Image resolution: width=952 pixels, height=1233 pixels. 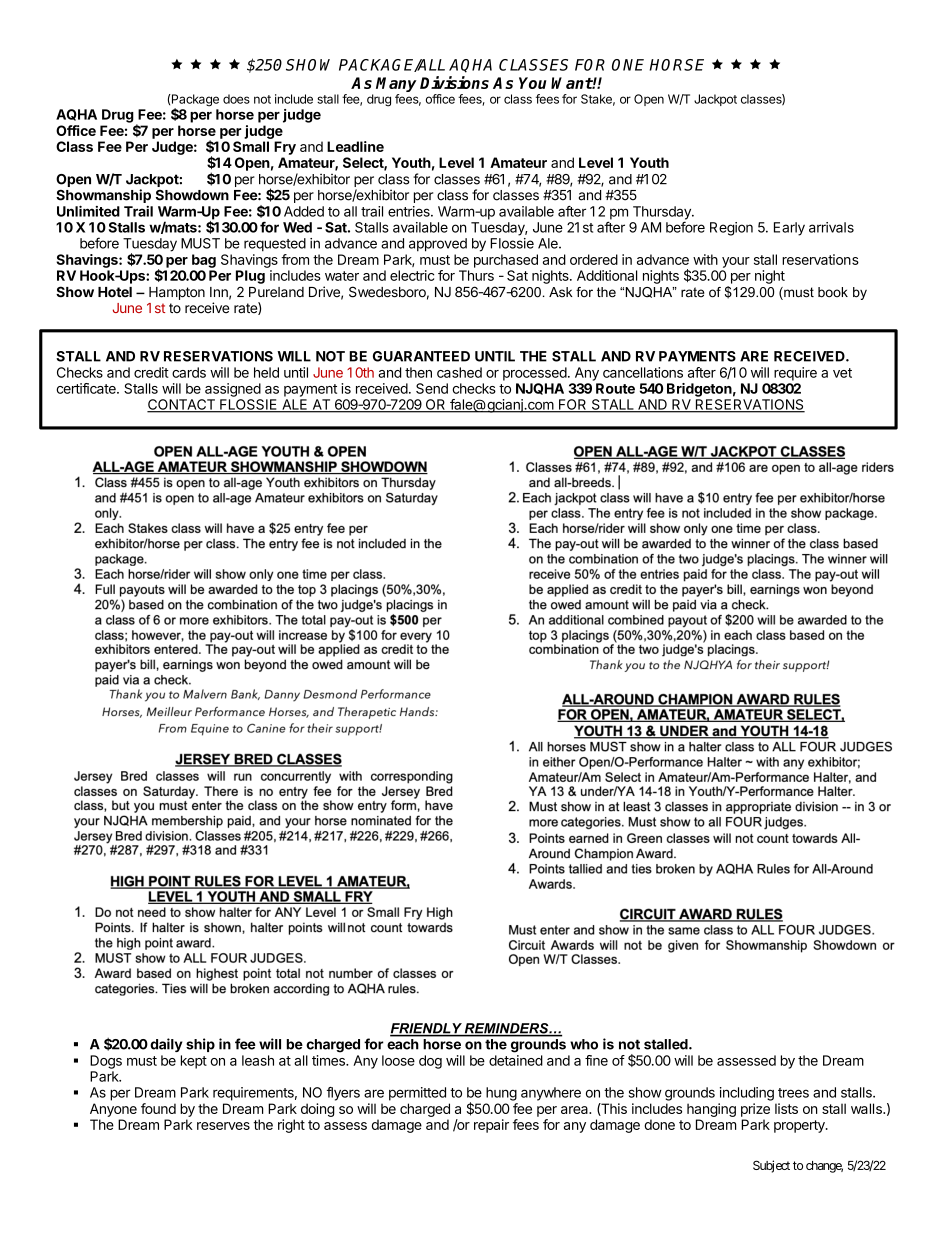 I want to click on kept, so click(x=194, y=1062).
